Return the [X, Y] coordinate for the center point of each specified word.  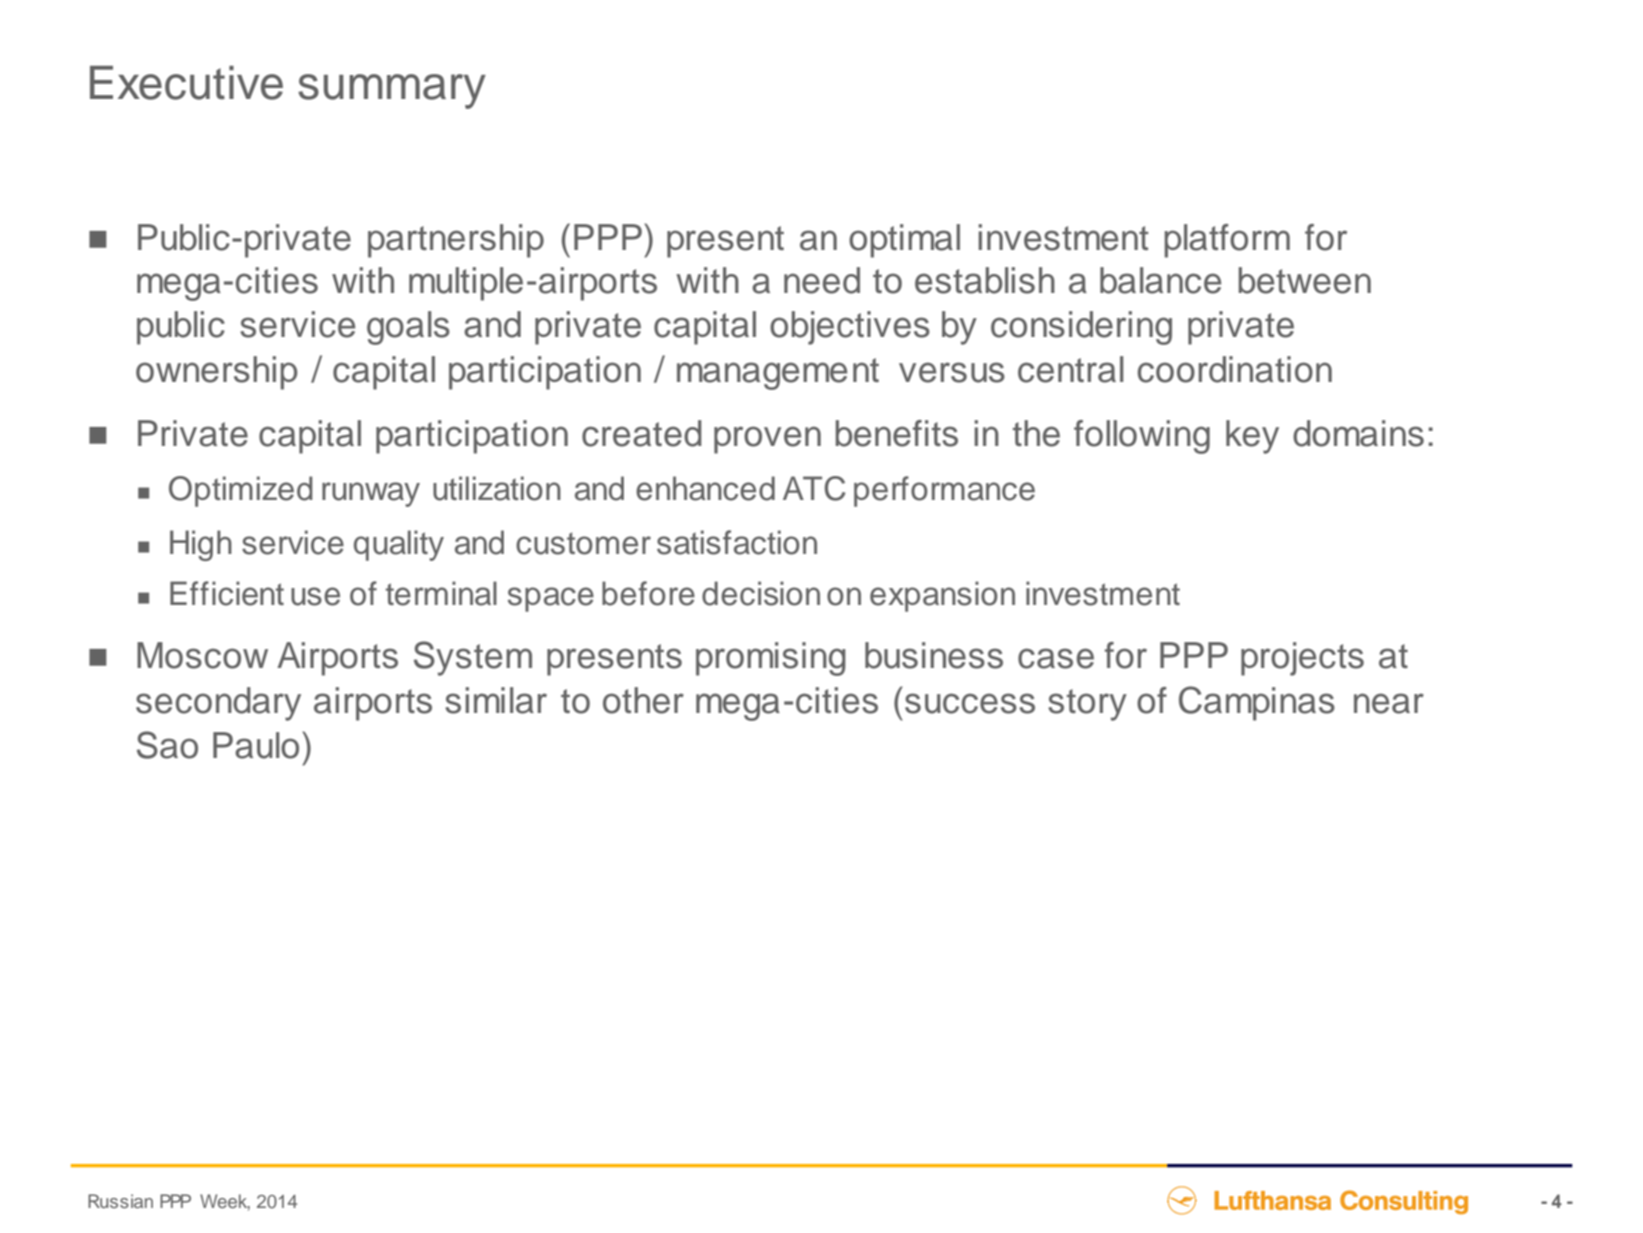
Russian [120, 1201]
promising [771, 659]
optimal [904, 241]
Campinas [1257, 703]
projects [1302, 659]
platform [1227, 241]
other [643, 700]
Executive [186, 83]
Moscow [202, 655]
